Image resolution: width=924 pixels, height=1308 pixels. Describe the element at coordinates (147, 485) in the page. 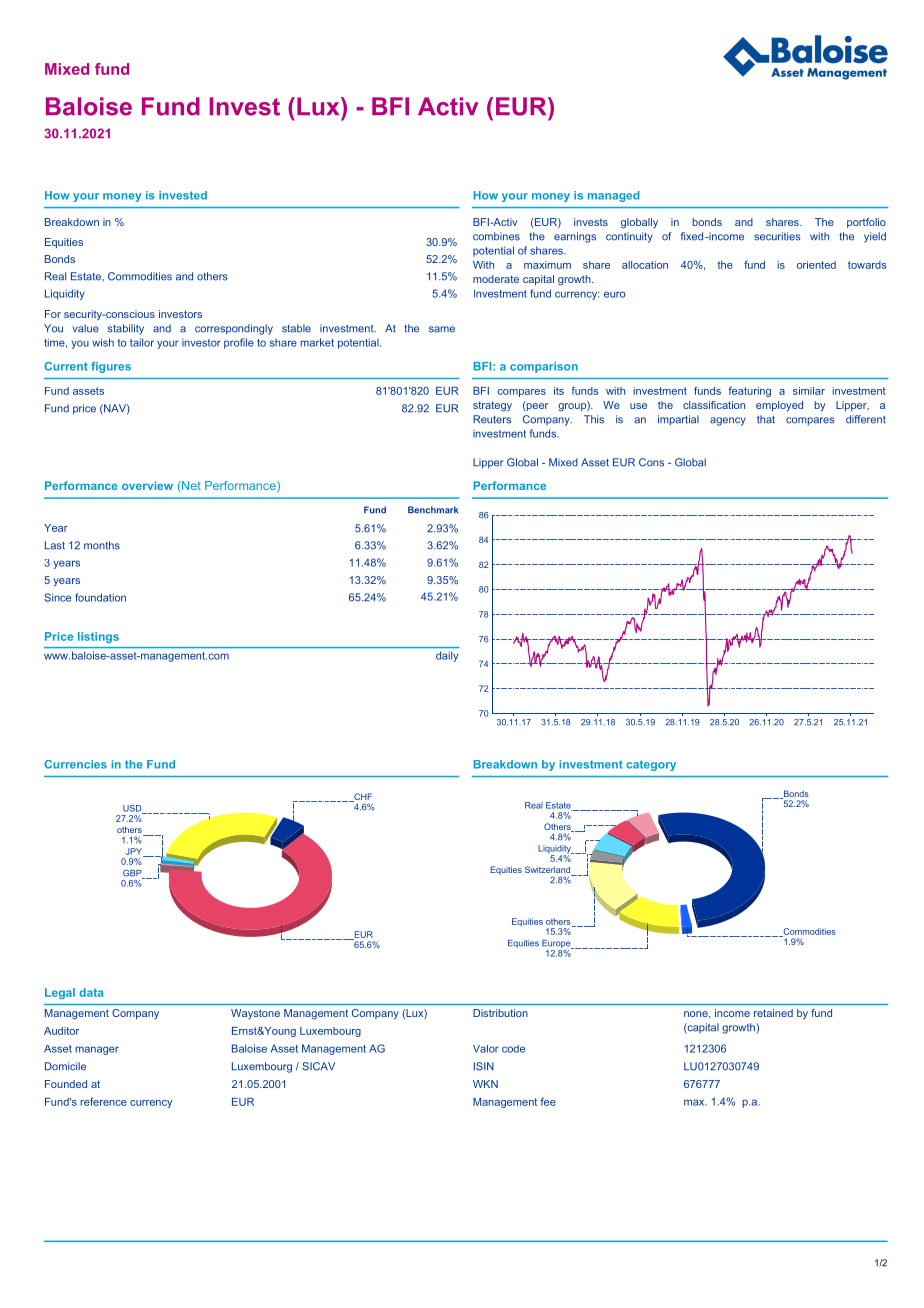

I see `overview` at that location.
